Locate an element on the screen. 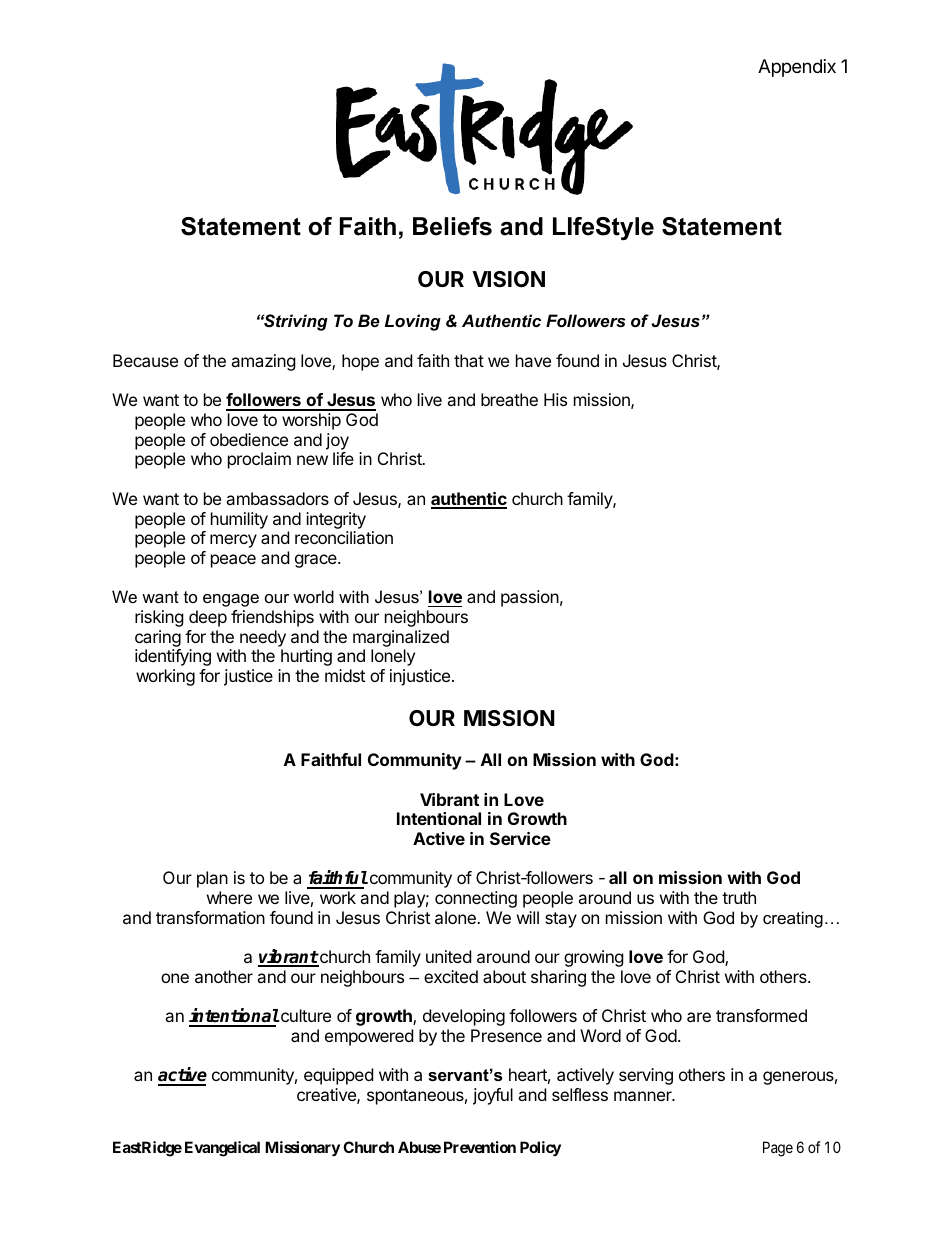 The width and height of the screenshot is (952, 1233). VISION is located at coordinates (508, 279).
